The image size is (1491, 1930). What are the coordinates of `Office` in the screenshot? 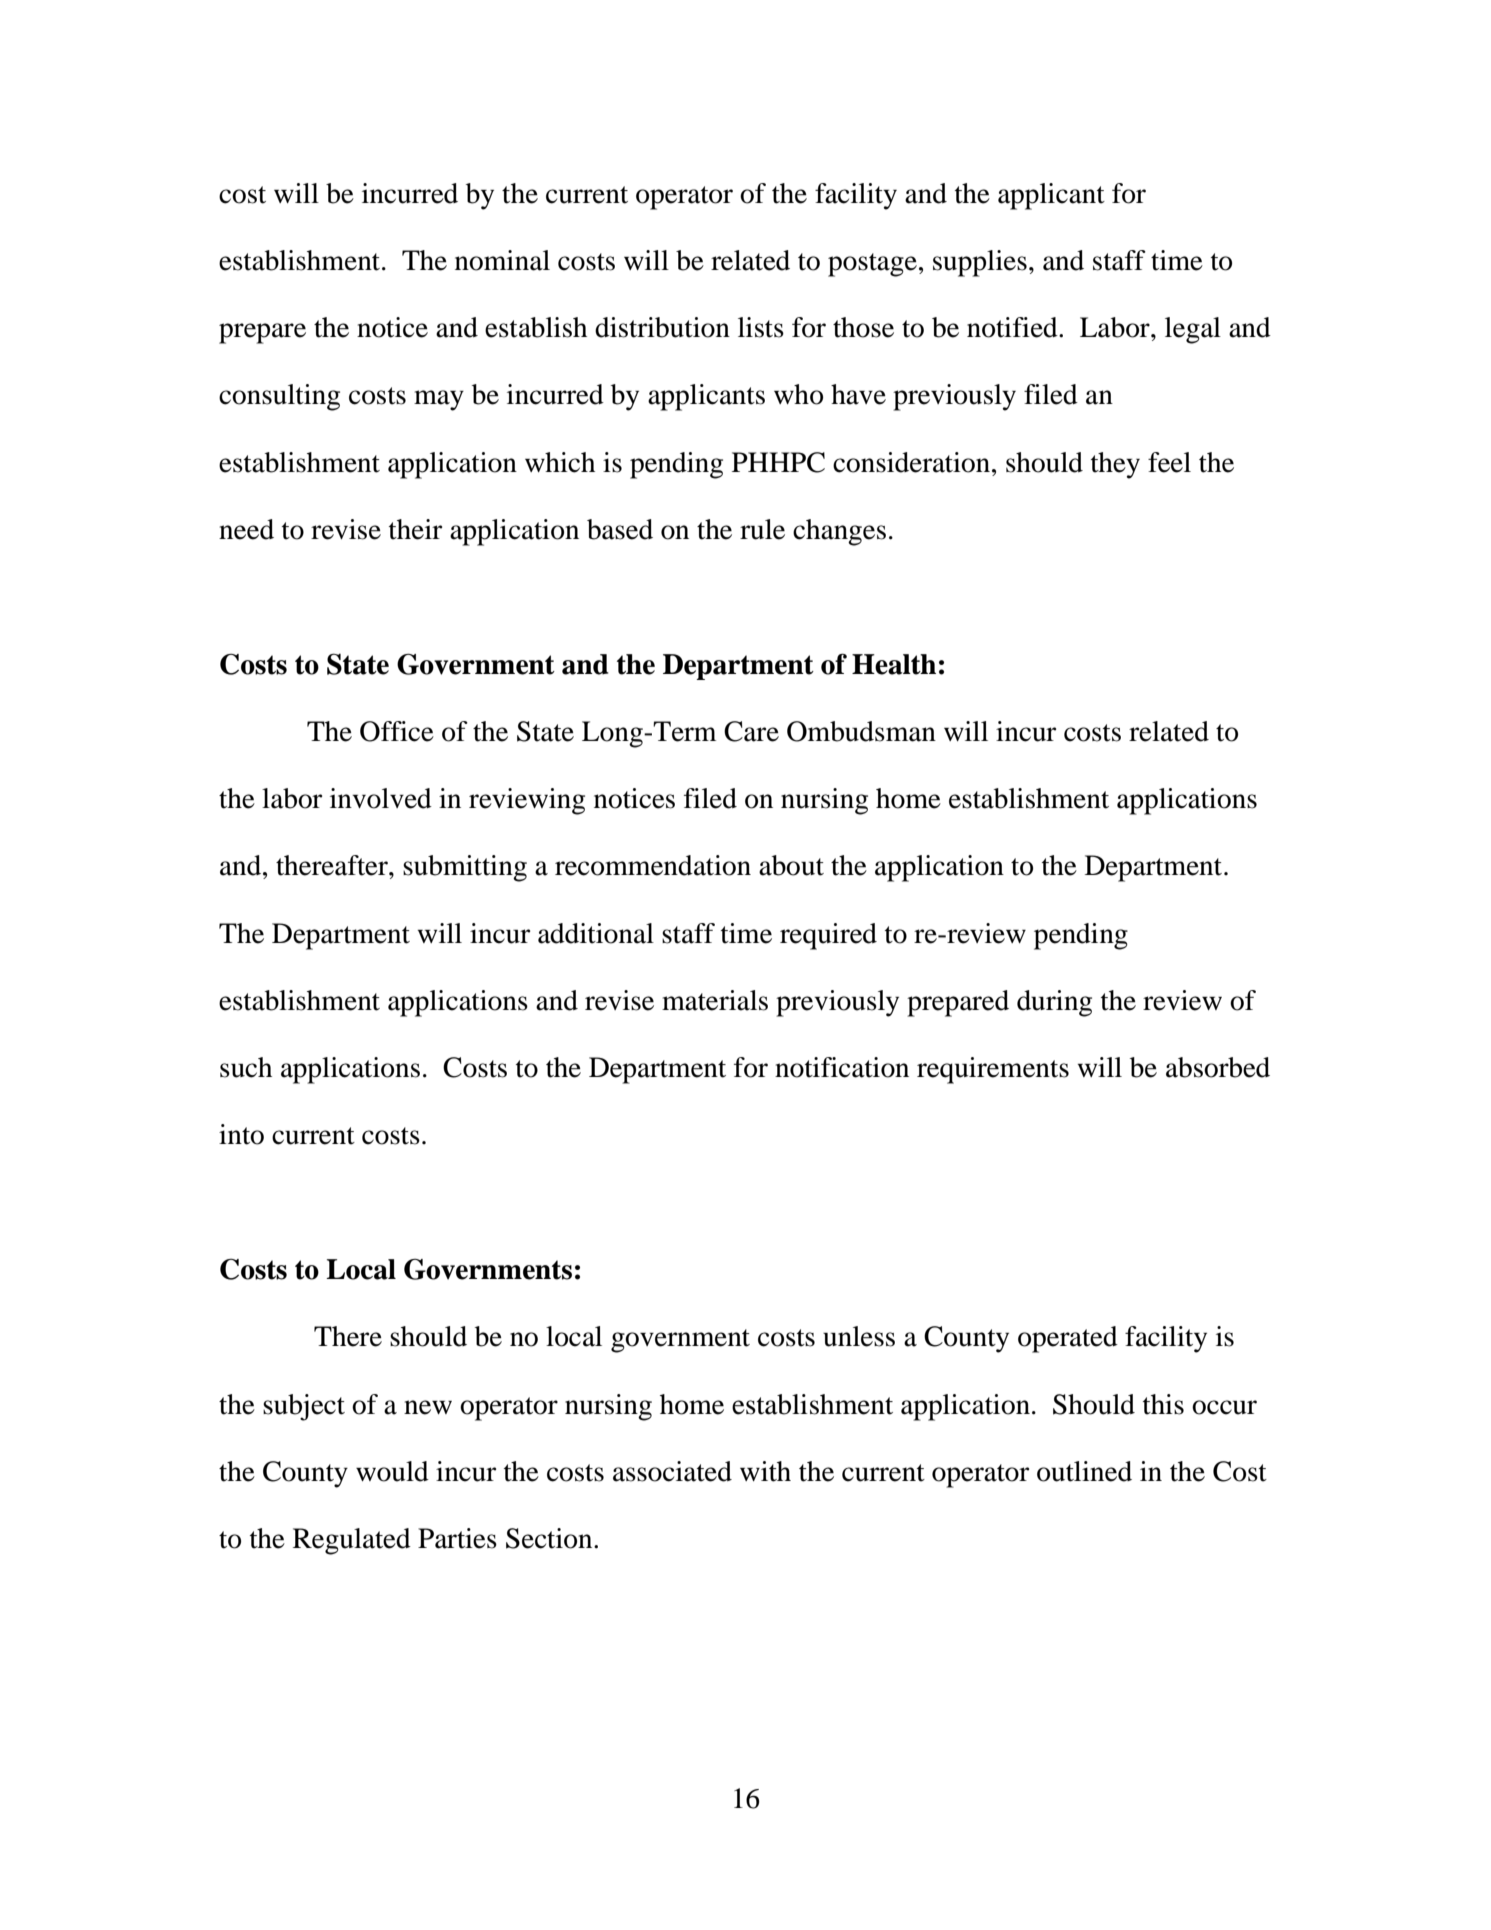 It's located at (397, 731).
